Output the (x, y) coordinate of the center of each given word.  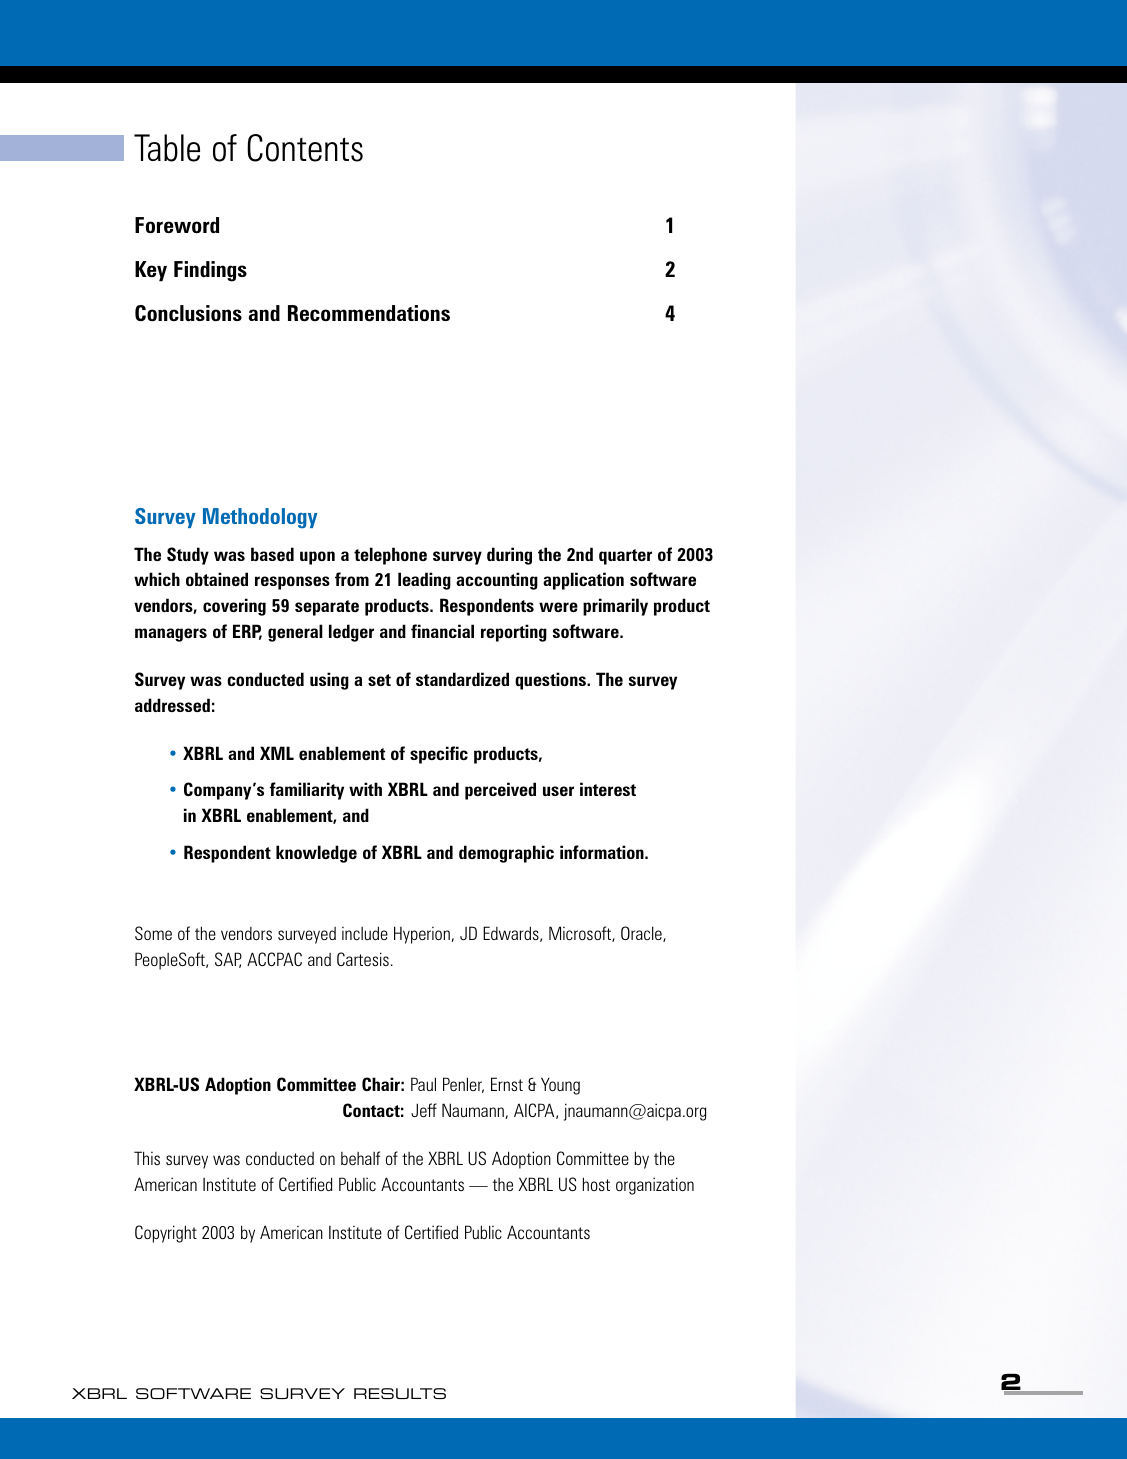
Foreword (177, 225)
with (365, 789)
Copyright (166, 1234)
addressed (172, 705)
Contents (305, 148)
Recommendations (369, 313)
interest (608, 789)
